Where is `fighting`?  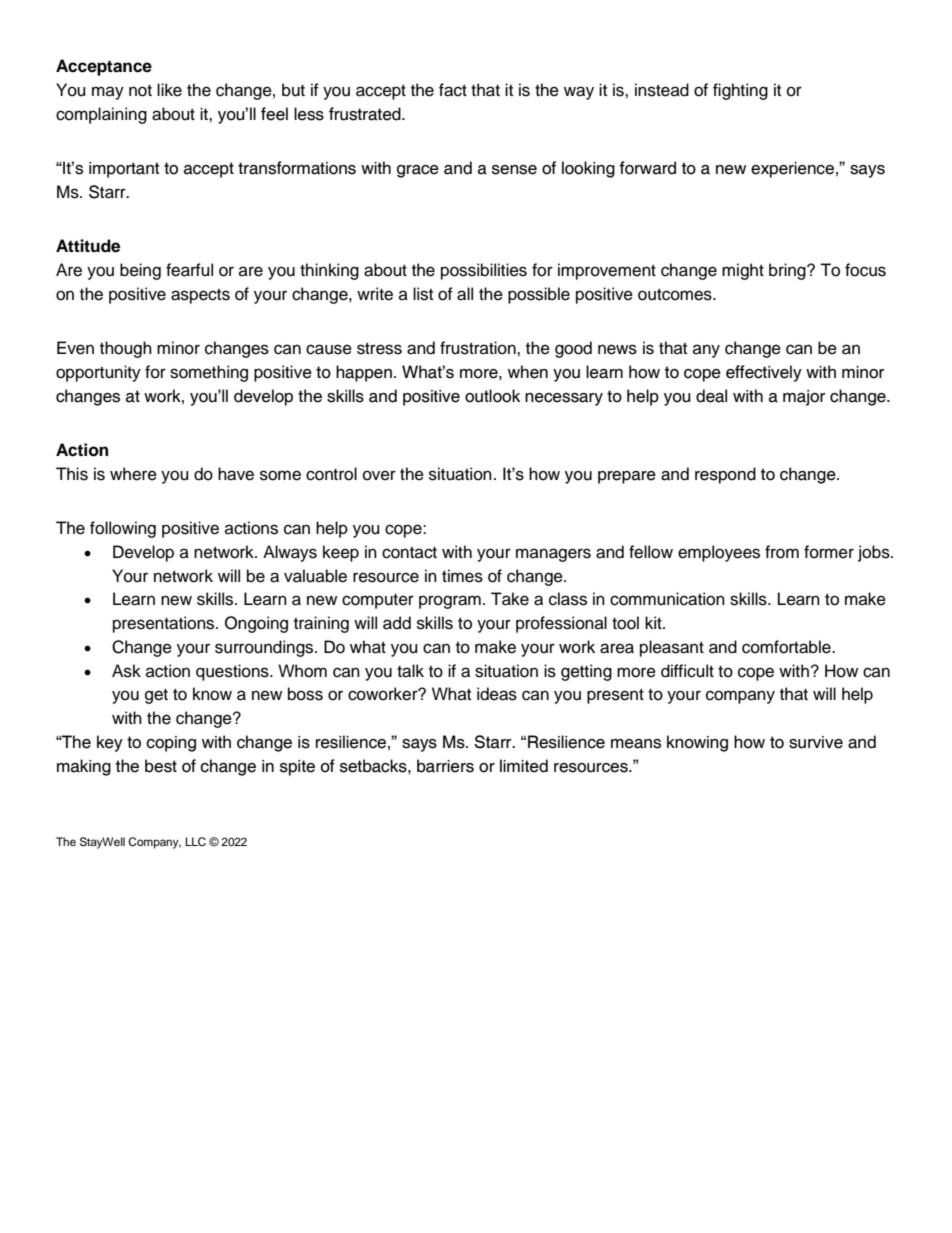
fighting is located at coordinates (740, 91).
